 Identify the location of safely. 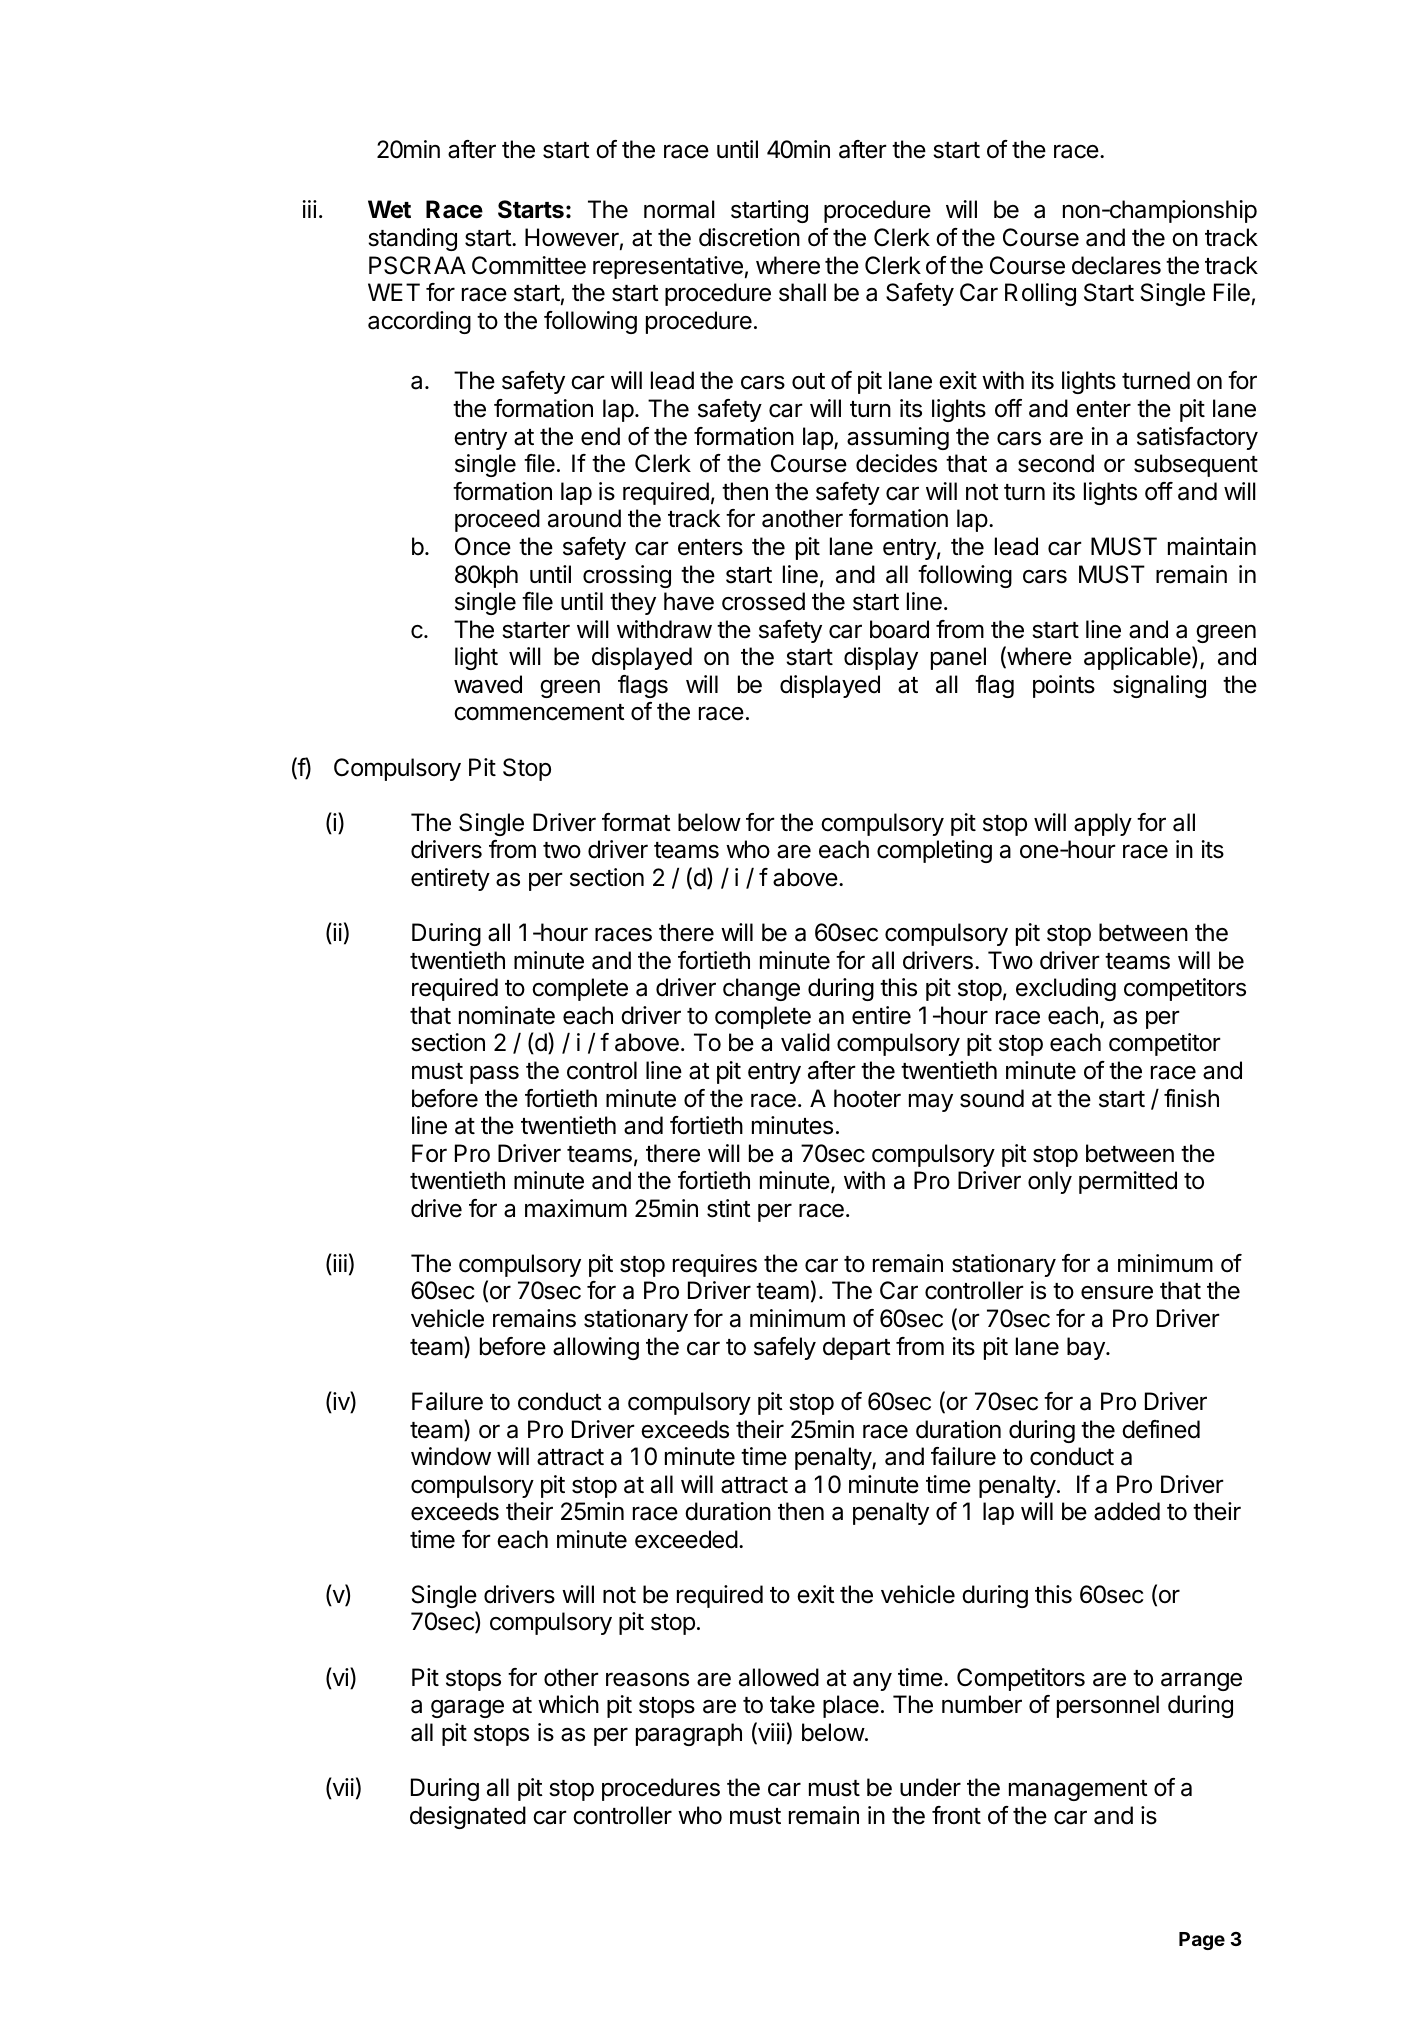
(785, 1348).
